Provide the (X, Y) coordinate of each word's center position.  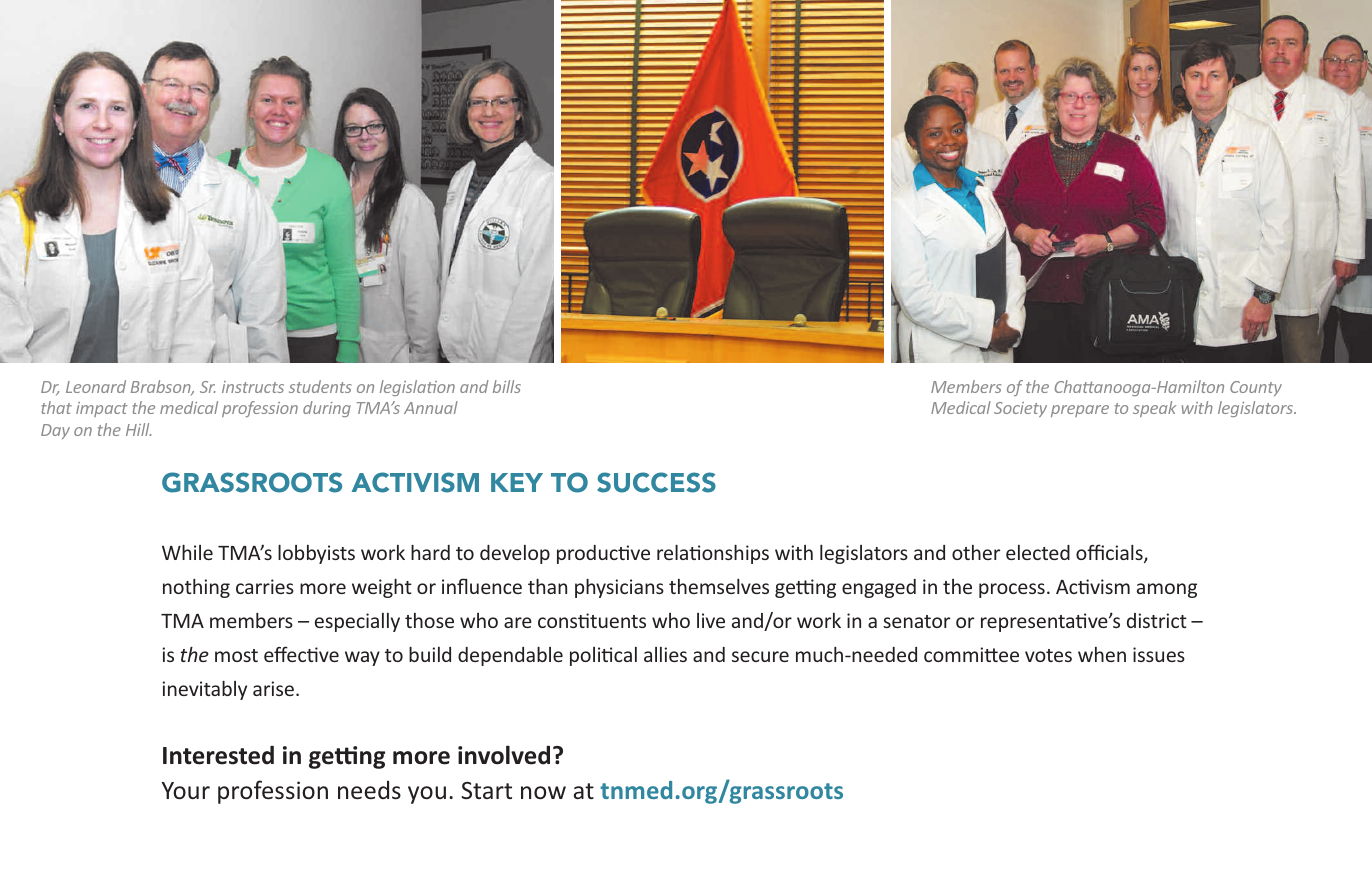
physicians (619, 588)
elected (1038, 552)
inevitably (204, 690)
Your (186, 791)
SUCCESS (656, 482)
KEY (517, 482)
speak (1154, 409)
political (603, 656)
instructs (253, 387)
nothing (196, 588)
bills (507, 386)
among (1167, 590)
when (1102, 654)
